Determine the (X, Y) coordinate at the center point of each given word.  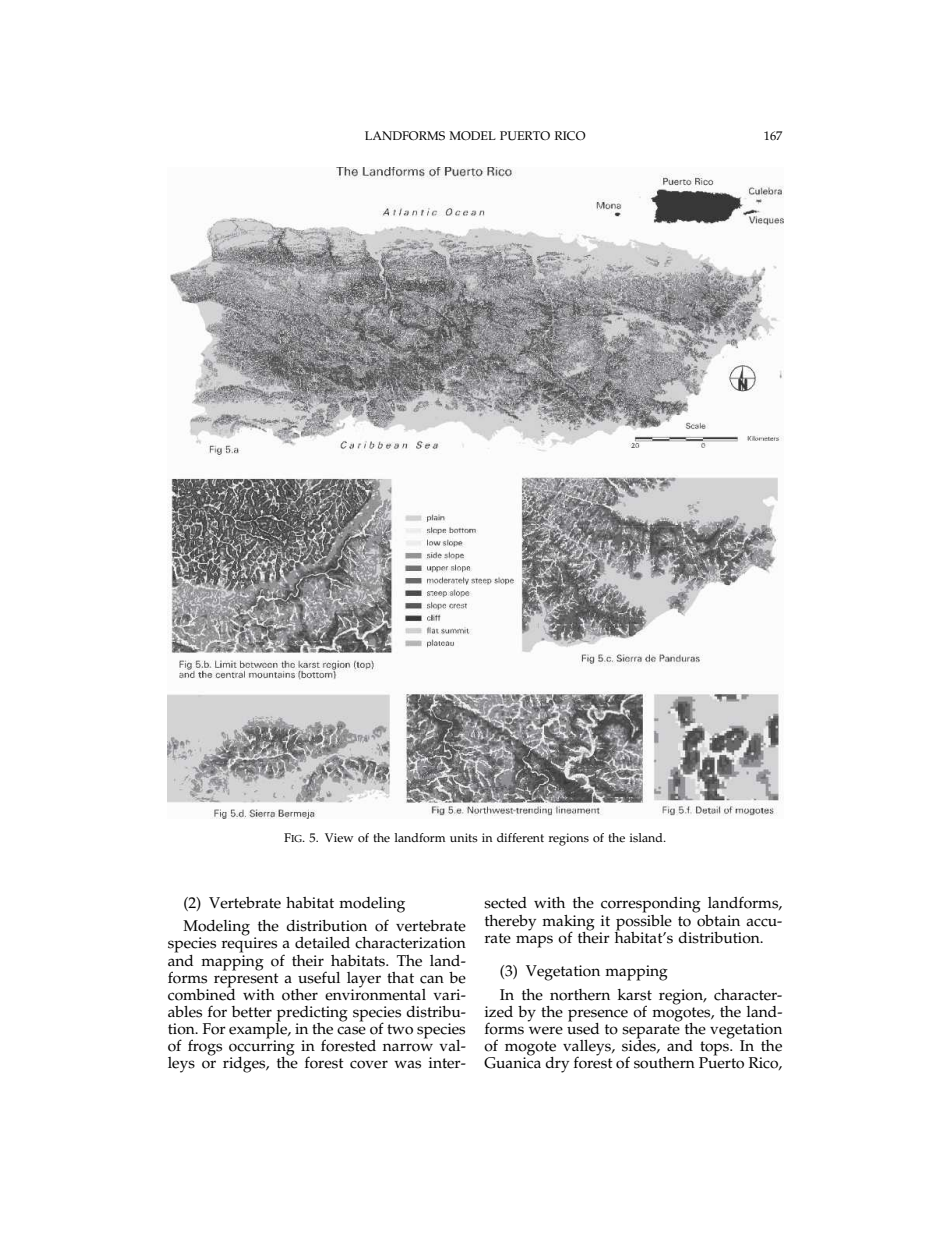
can (432, 979)
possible (644, 921)
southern (664, 1063)
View (339, 838)
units (464, 838)
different (520, 837)
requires (249, 944)
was (407, 1064)
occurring (262, 1048)
